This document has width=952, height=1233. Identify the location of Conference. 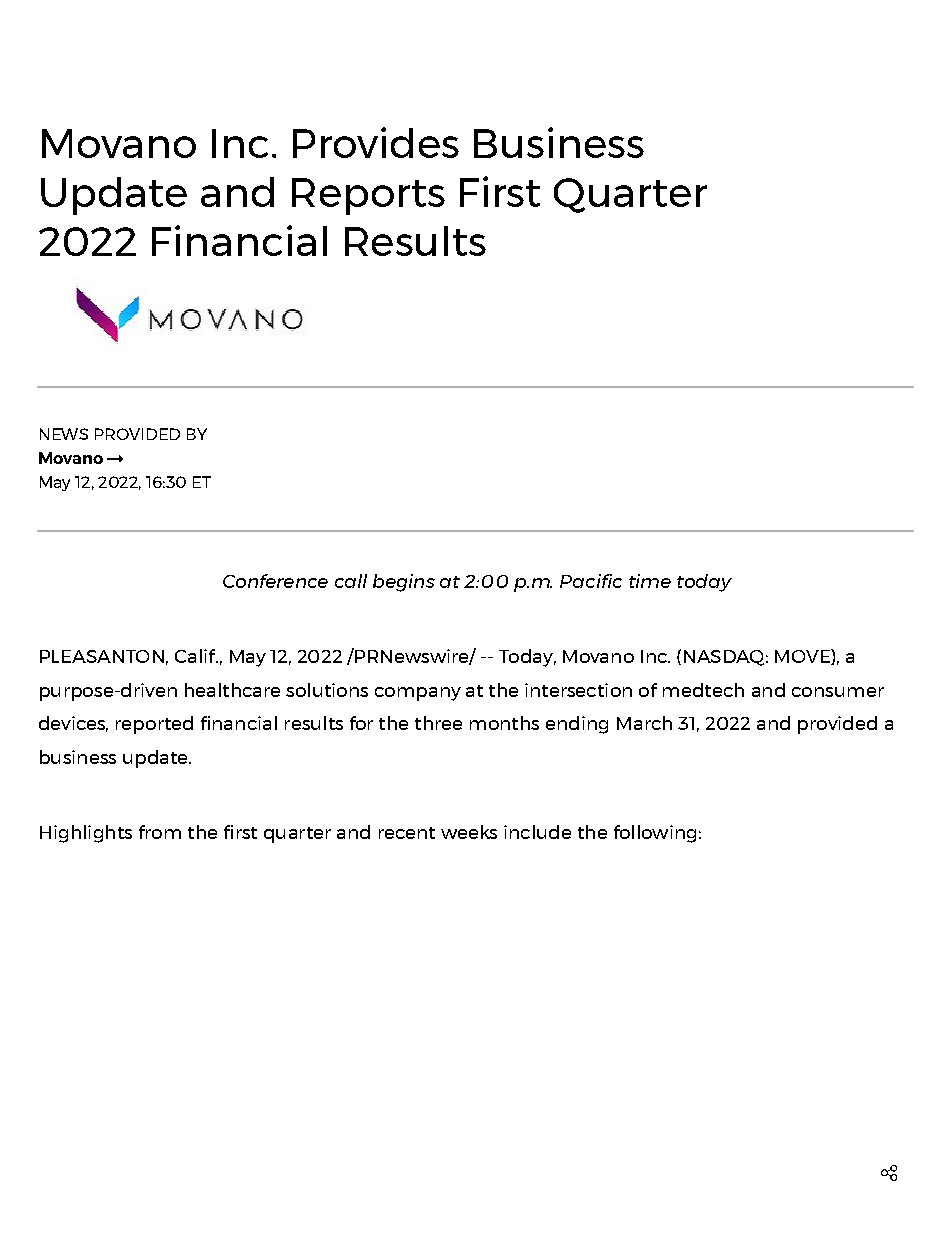
(275, 581).
